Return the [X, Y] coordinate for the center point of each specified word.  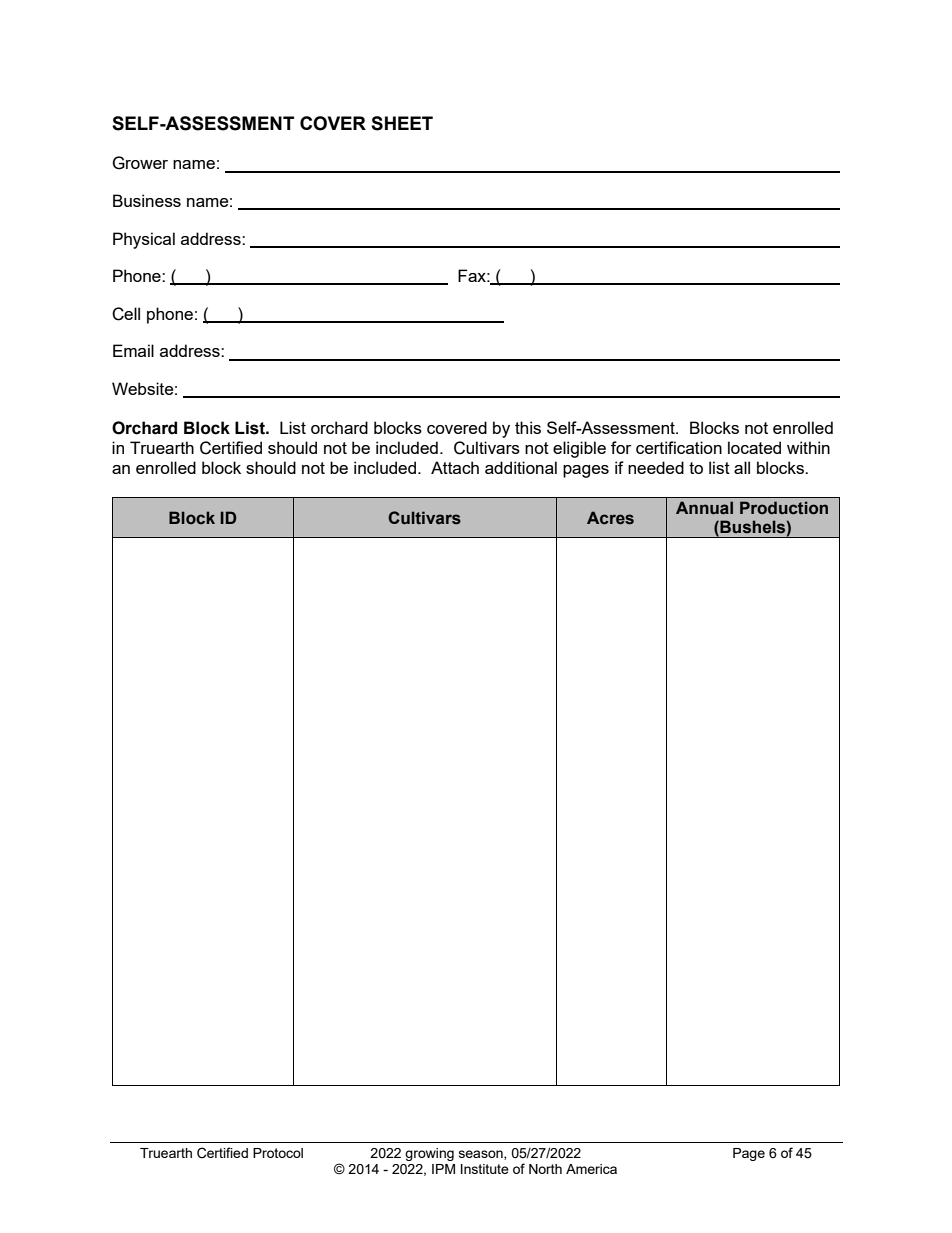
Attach [455, 467]
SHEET [402, 123]
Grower [140, 163]
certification [679, 447]
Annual [704, 507]
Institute [485, 1169]
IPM [443, 1169]
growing [429, 1154]
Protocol [278, 1153]
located [754, 447]
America [591, 1169]
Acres [610, 518]
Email [133, 350]
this [528, 427]
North [545, 1169]
